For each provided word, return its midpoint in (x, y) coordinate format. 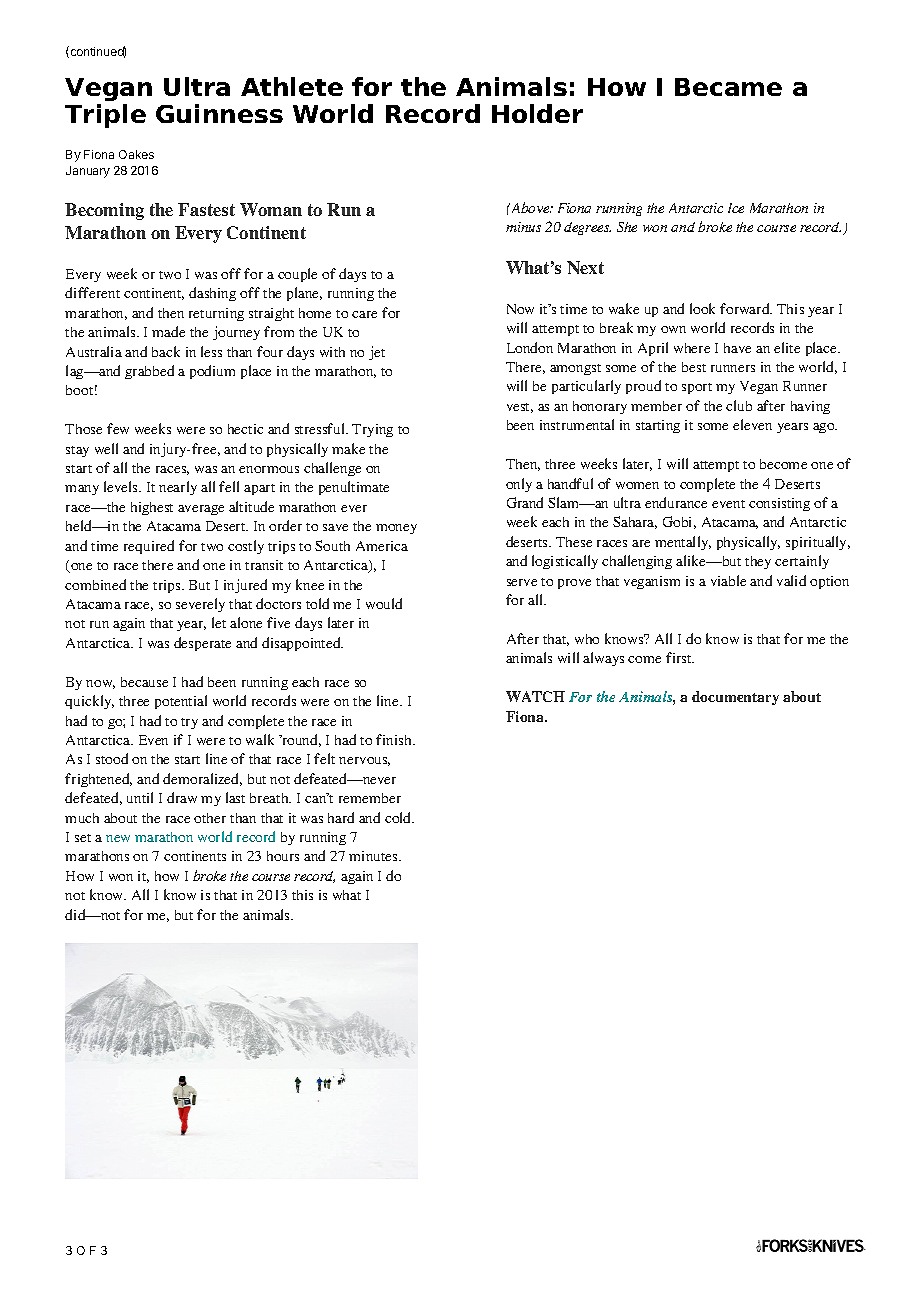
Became (728, 87)
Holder (537, 113)
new (118, 838)
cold (399, 817)
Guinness (219, 113)
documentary (735, 698)
